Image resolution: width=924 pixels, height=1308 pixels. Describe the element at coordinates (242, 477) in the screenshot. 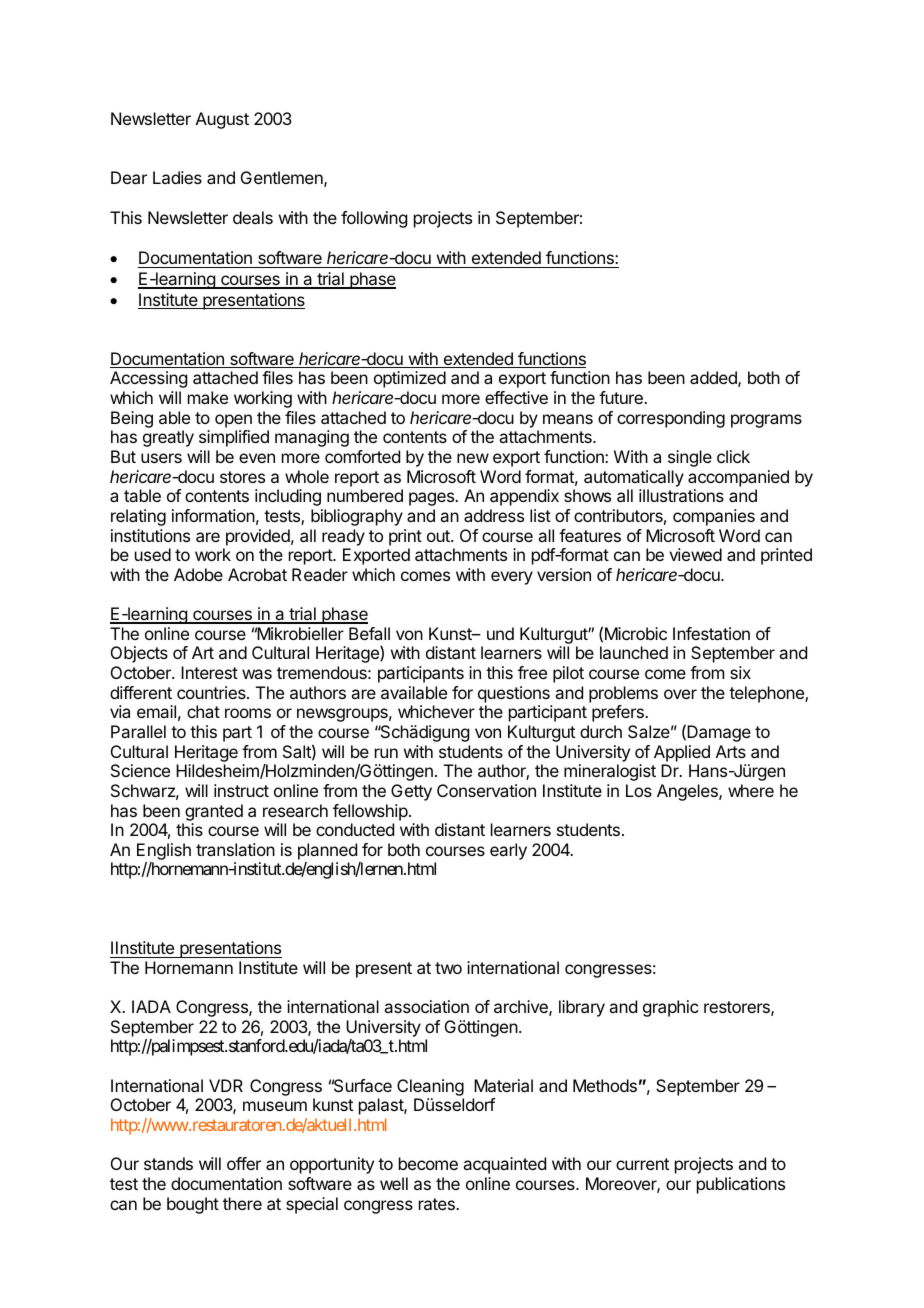

I see `stores` at that location.
